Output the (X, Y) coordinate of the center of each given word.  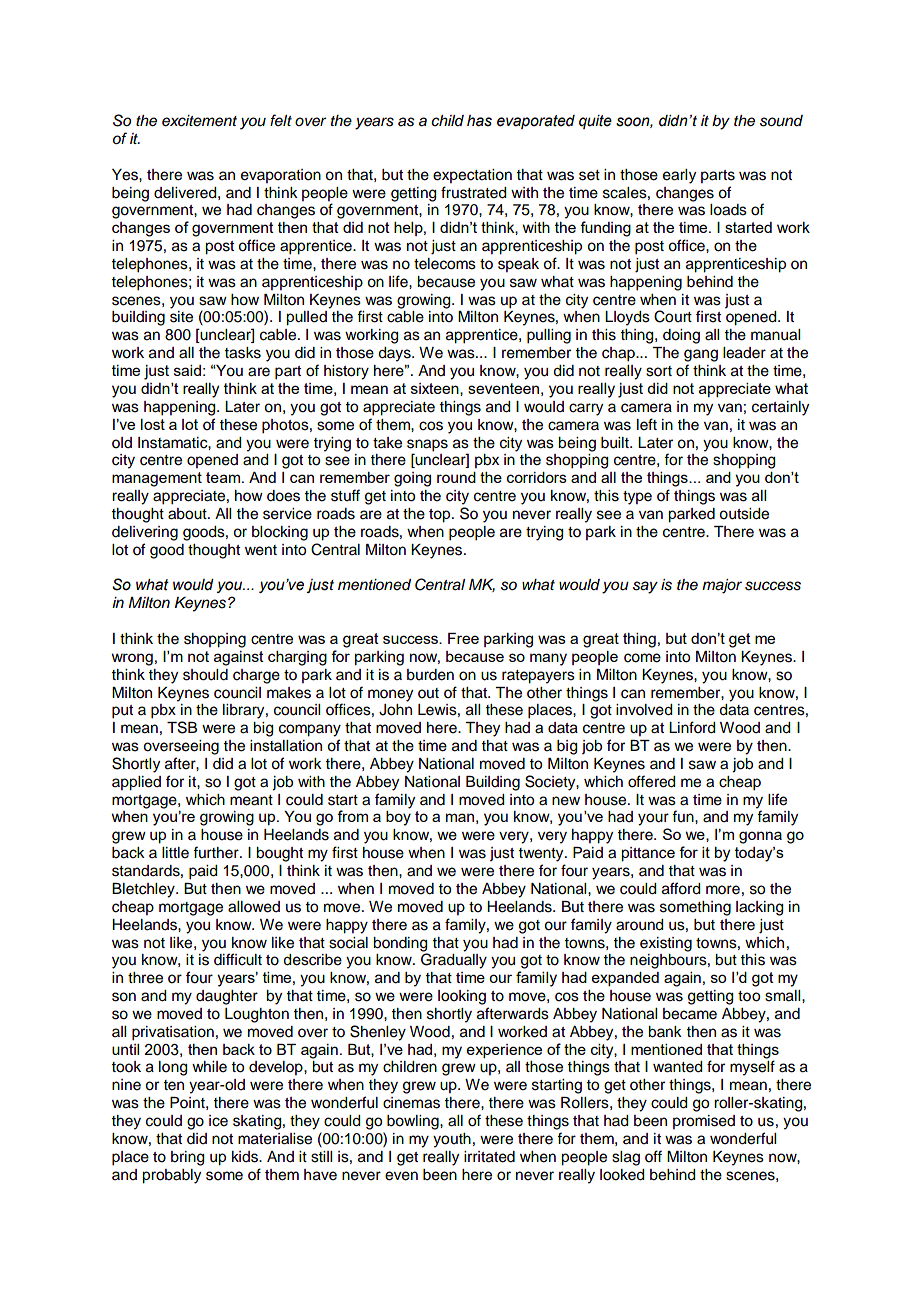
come (642, 658)
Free (463, 638)
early (679, 176)
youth (452, 1140)
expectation (472, 176)
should (205, 675)
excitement (199, 121)
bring (188, 1158)
